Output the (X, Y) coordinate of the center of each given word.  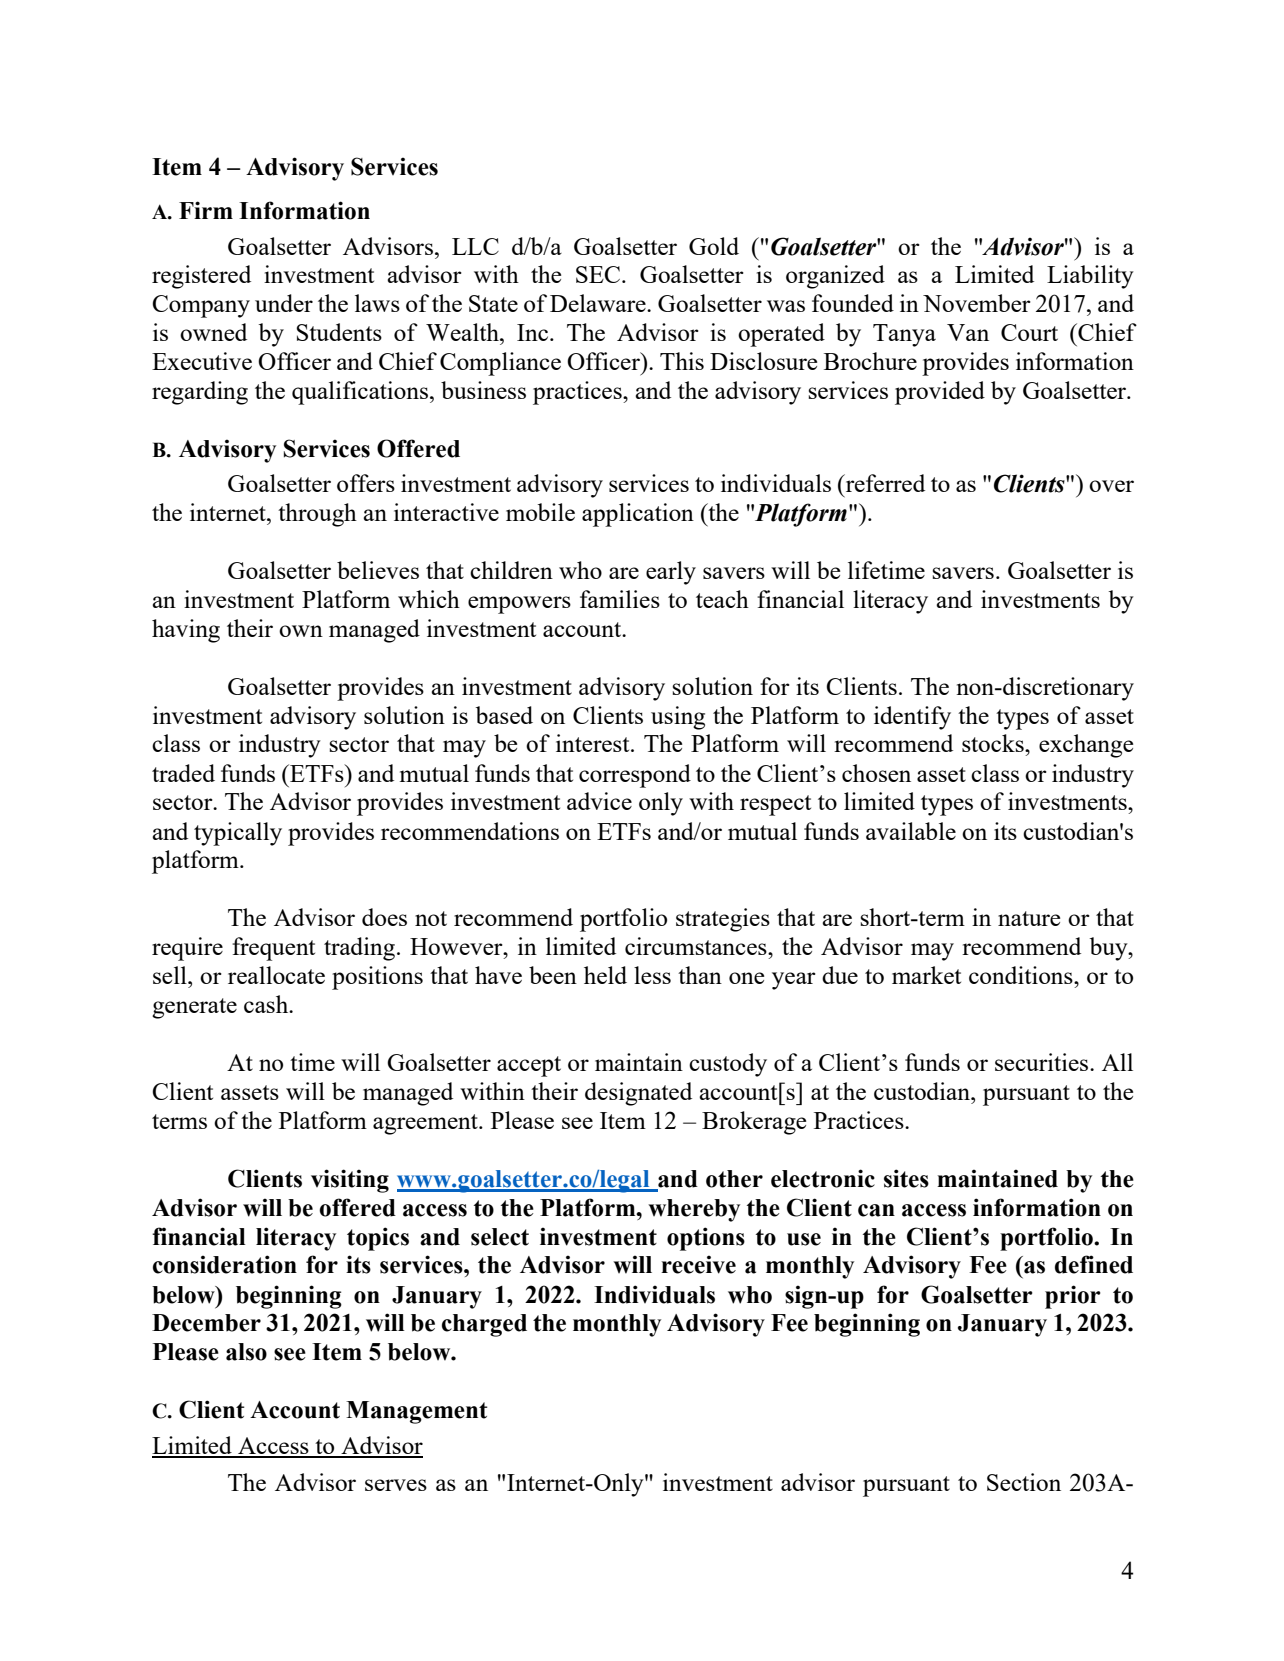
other (734, 1179)
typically (238, 834)
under (284, 303)
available (911, 831)
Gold (714, 246)
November (977, 303)
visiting (350, 1181)
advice (599, 801)
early (671, 573)
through (317, 515)
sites (906, 1178)
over (1111, 486)
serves (396, 1485)
